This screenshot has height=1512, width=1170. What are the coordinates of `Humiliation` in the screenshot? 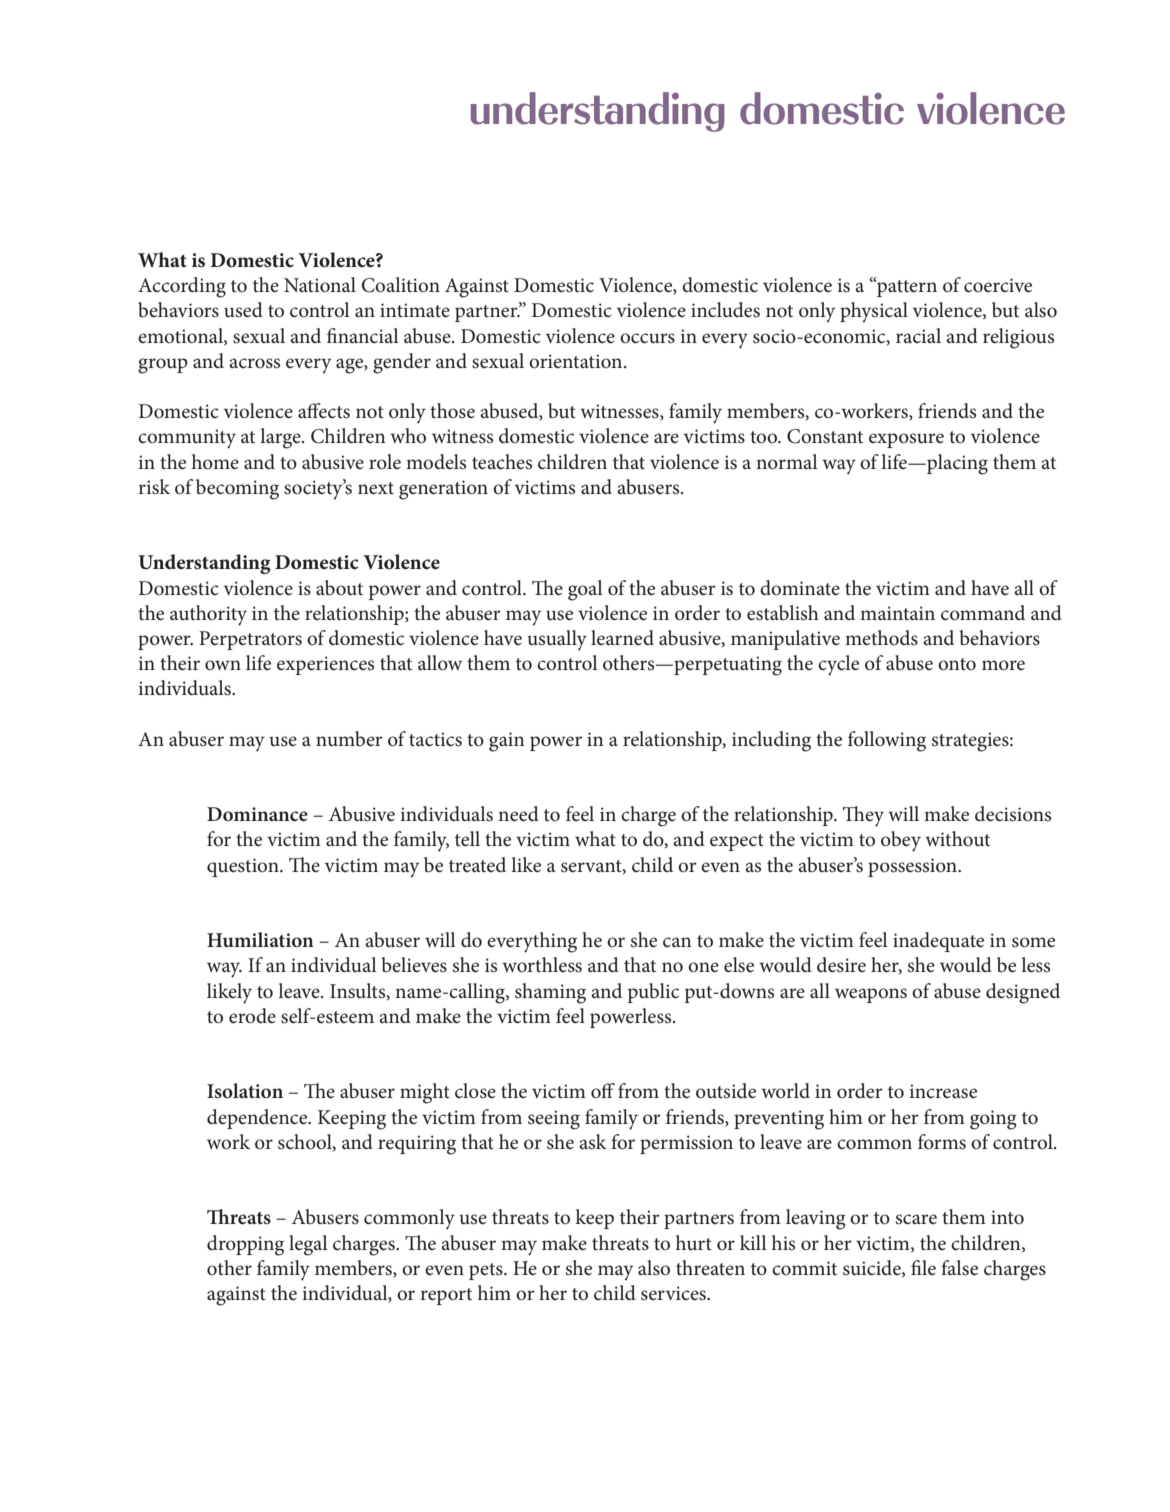 It's located at (260, 940).
